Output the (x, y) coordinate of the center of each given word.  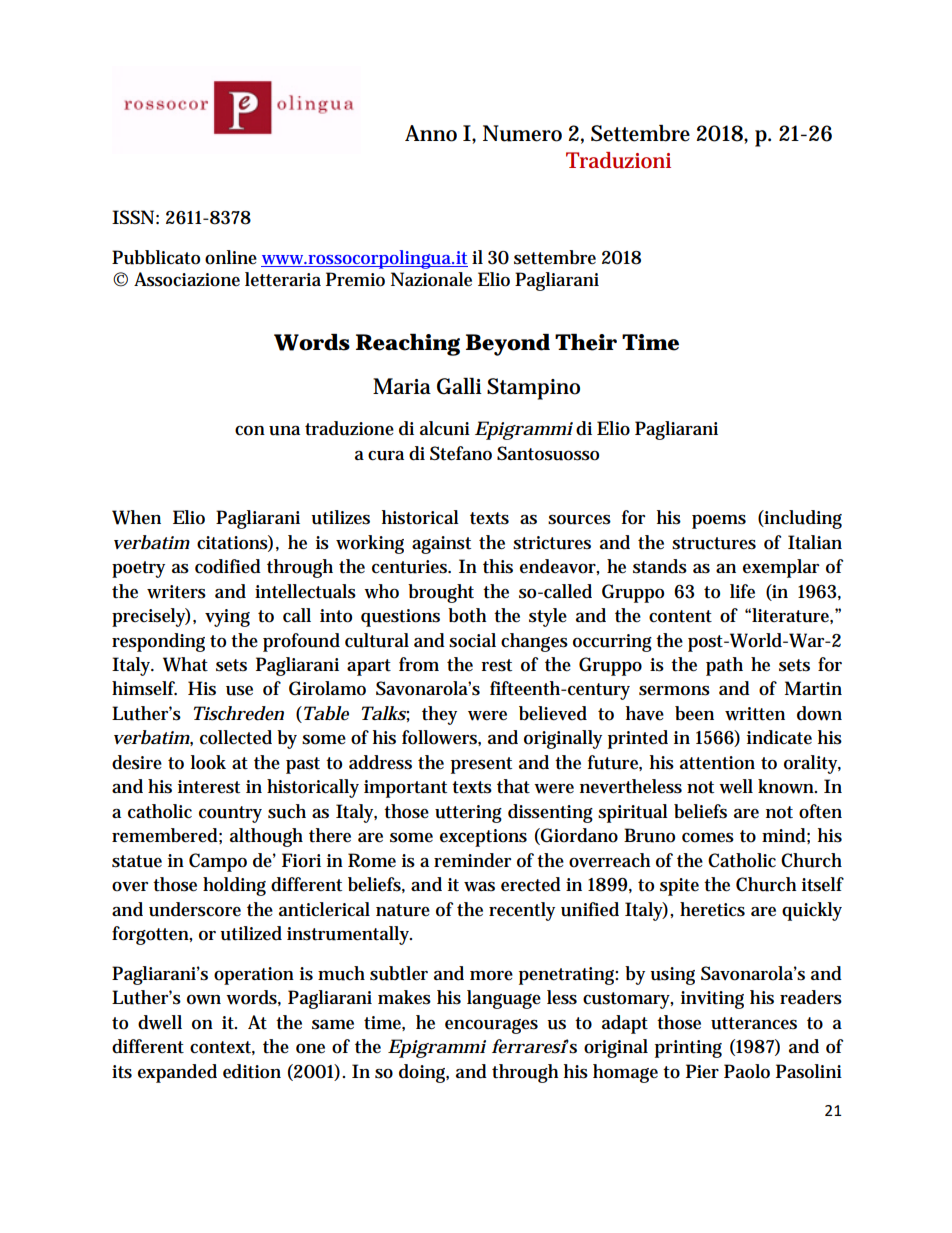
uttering (468, 814)
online (231, 257)
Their (586, 342)
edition (252, 1071)
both (467, 615)
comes (708, 838)
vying (227, 618)
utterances (754, 1023)
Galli (459, 386)
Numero (522, 133)
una (284, 430)
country (230, 814)
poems (719, 521)
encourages (491, 1026)
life (742, 591)
